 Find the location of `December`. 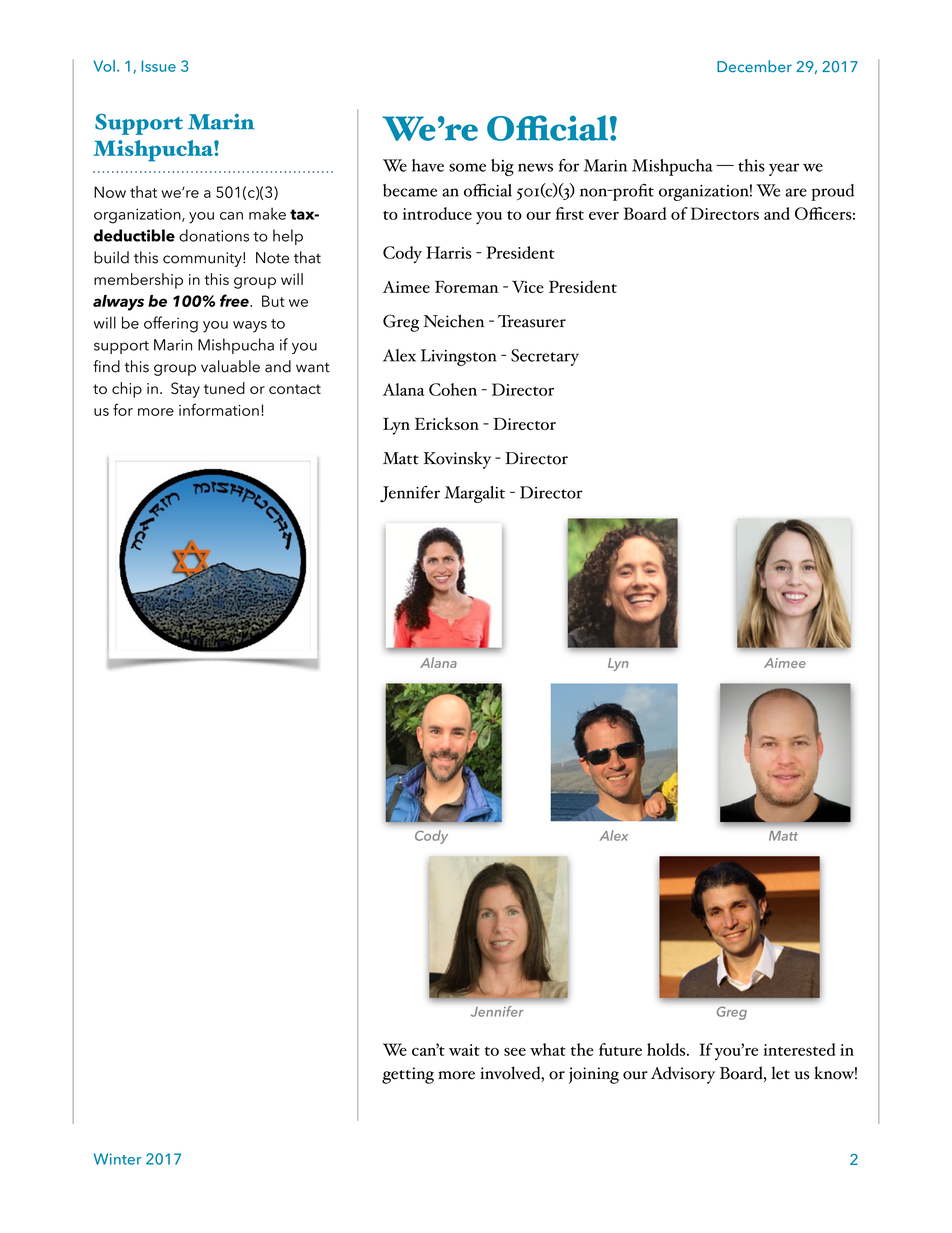

December is located at coordinates (754, 66).
